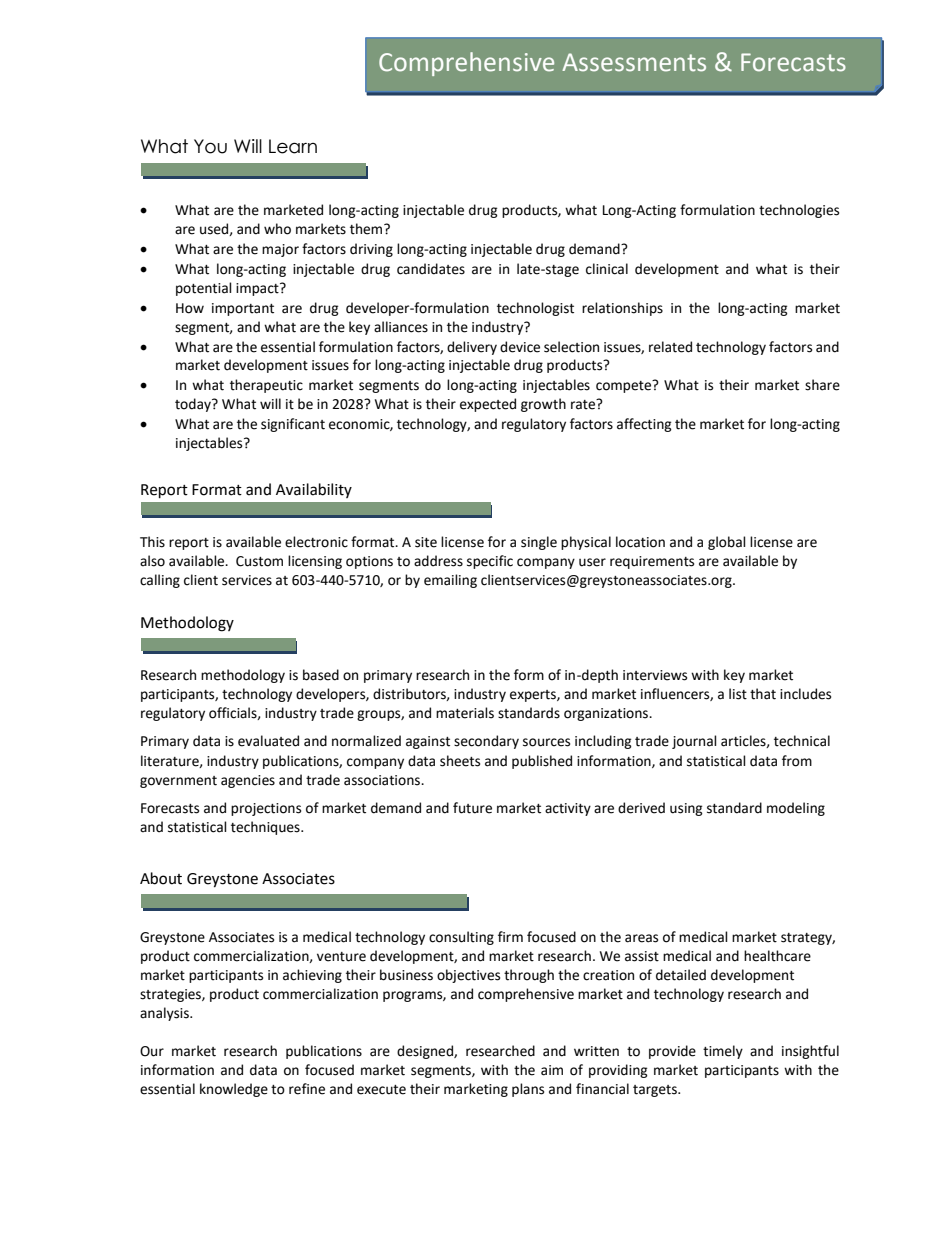 This screenshot has width=952, height=1233. I want to click on Custom, so click(259, 561).
